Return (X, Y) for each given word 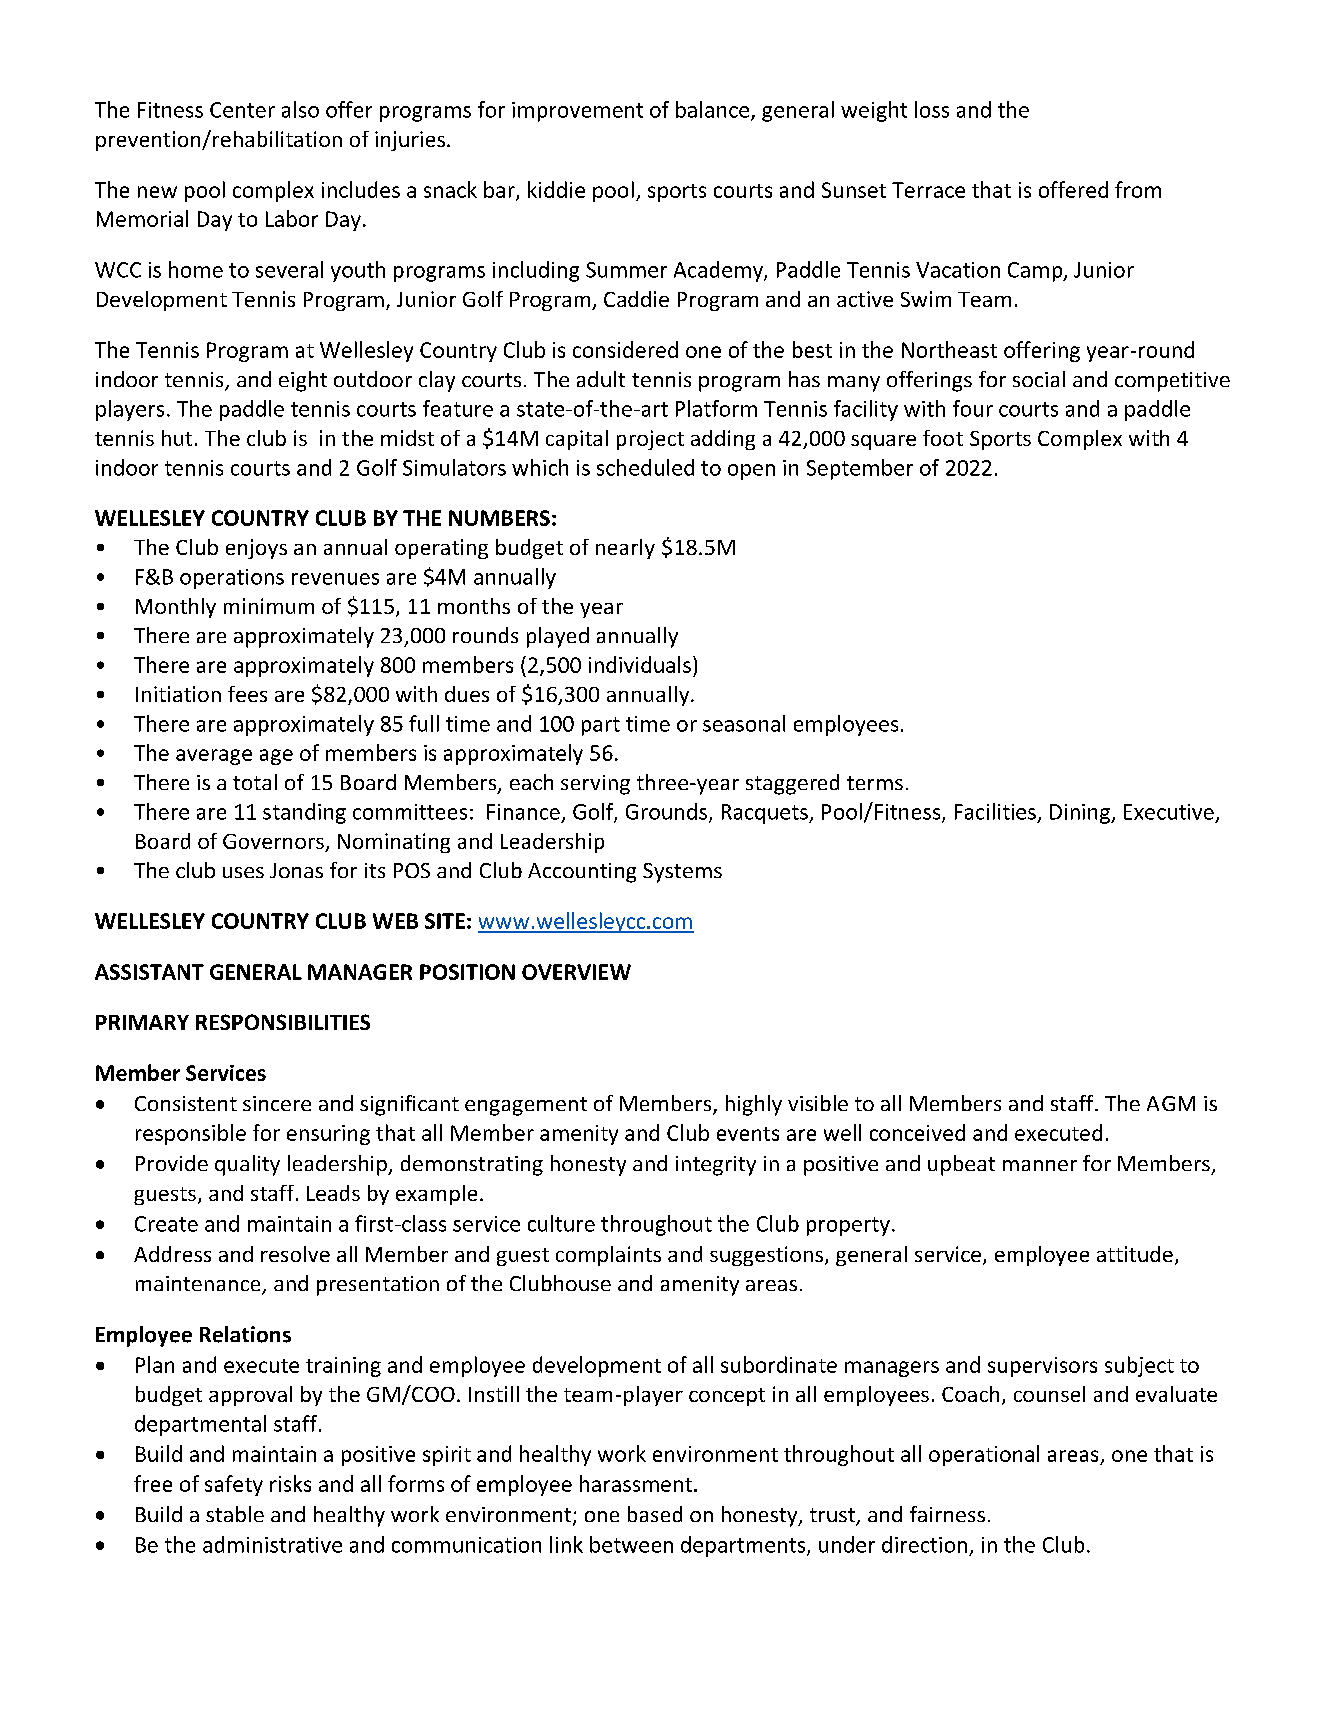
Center (242, 110)
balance (712, 109)
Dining (1081, 814)
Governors (274, 843)
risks (290, 1483)
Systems (682, 873)
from (1138, 189)
